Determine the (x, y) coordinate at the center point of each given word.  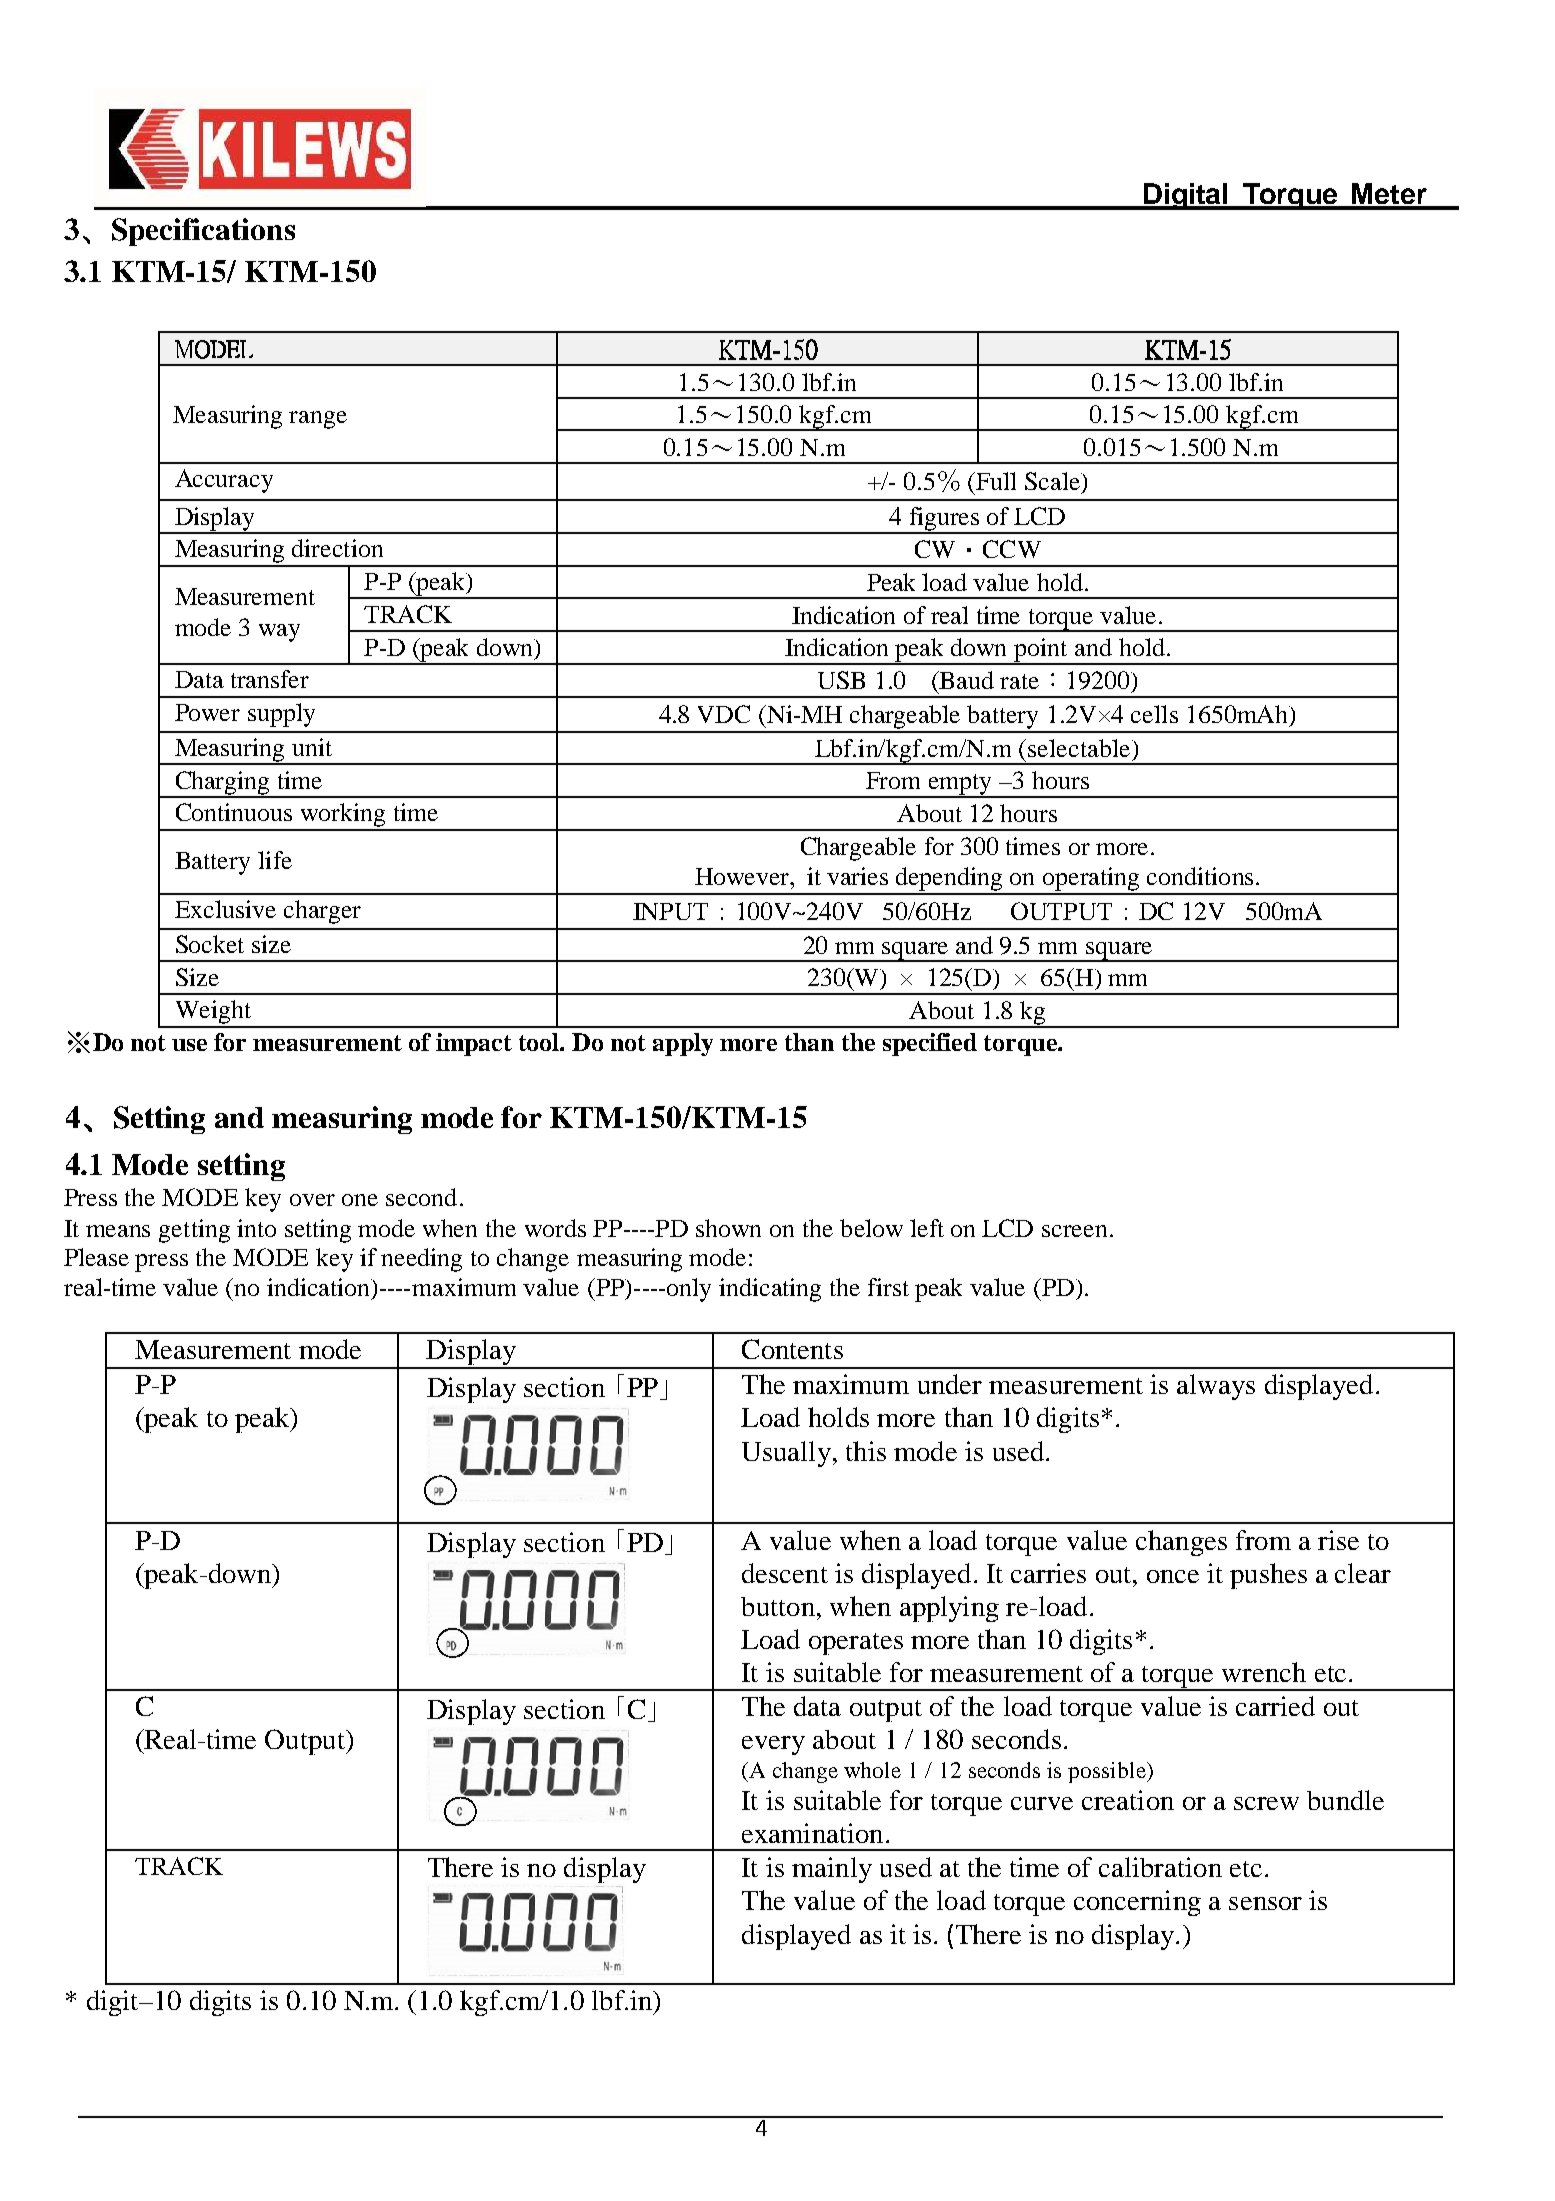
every (773, 1745)
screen (1074, 1231)
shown (728, 1228)
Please (96, 1257)
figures (944, 520)
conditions (1200, 876)
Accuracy (224, 481)
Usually (786, 1454)
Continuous (234, 812)
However (743, 876)
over (312, 1200)
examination (812, 1833)
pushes (1268, 1576)
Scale (1054, 482)
